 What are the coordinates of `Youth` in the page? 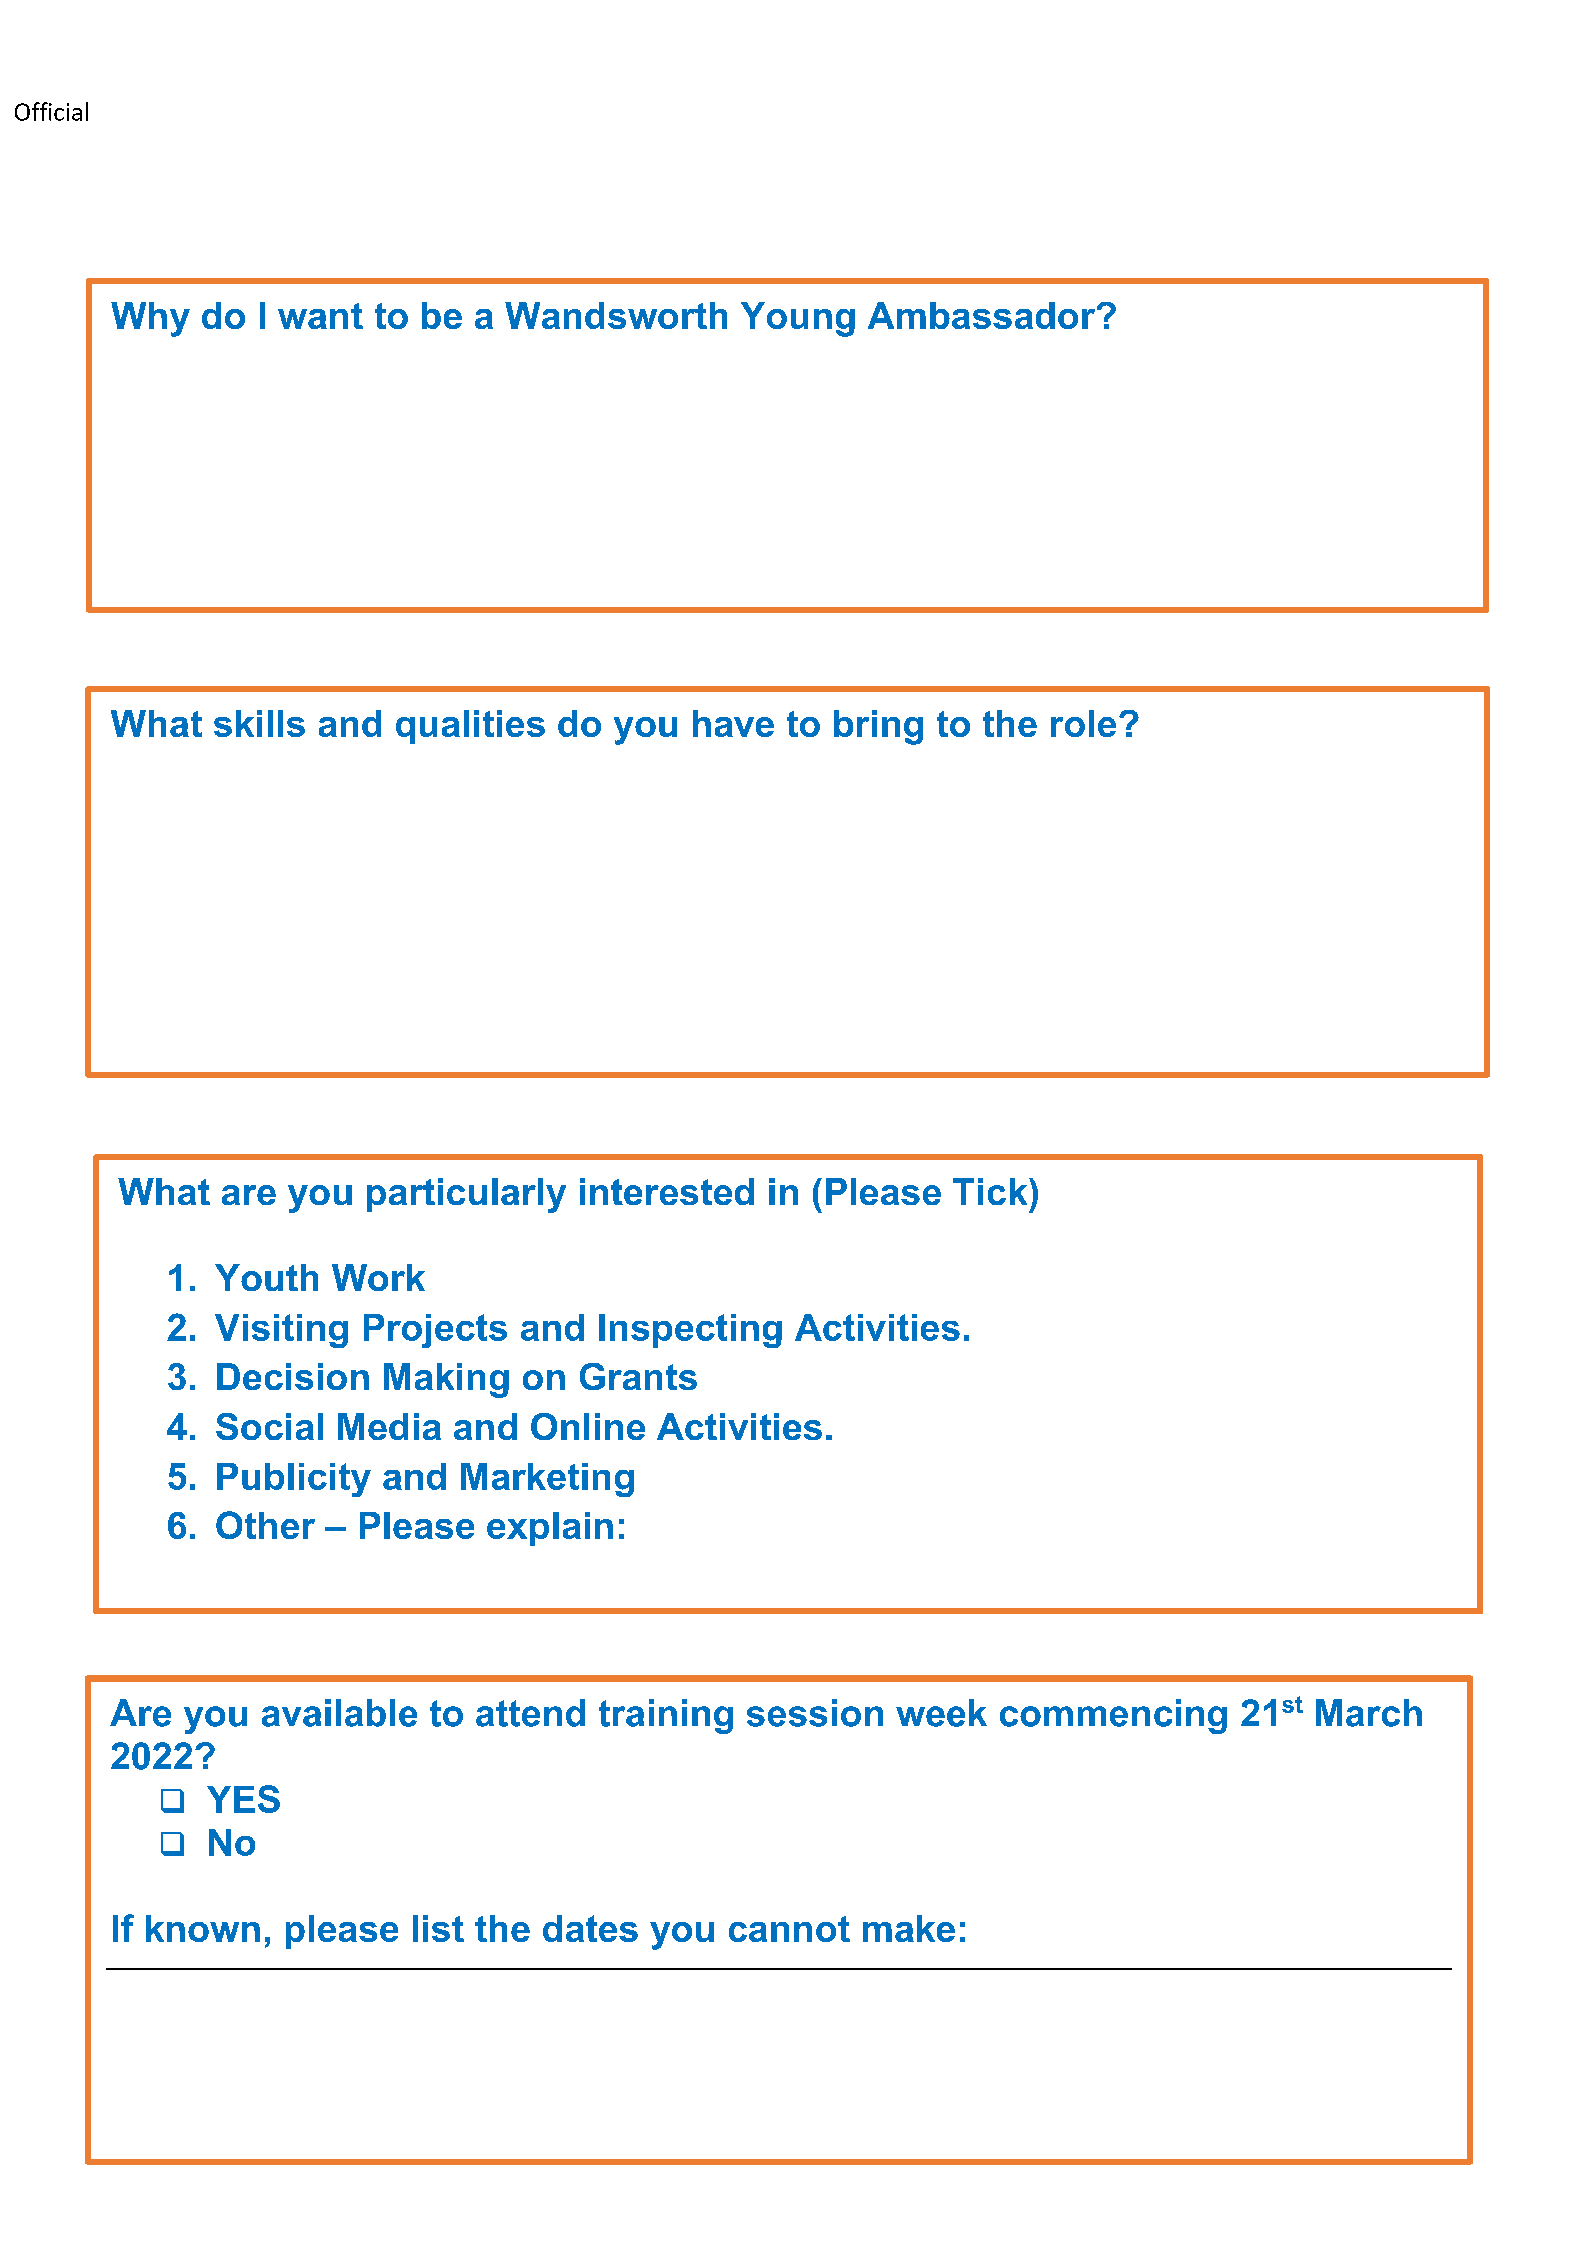 It's located at (266, 1277).
